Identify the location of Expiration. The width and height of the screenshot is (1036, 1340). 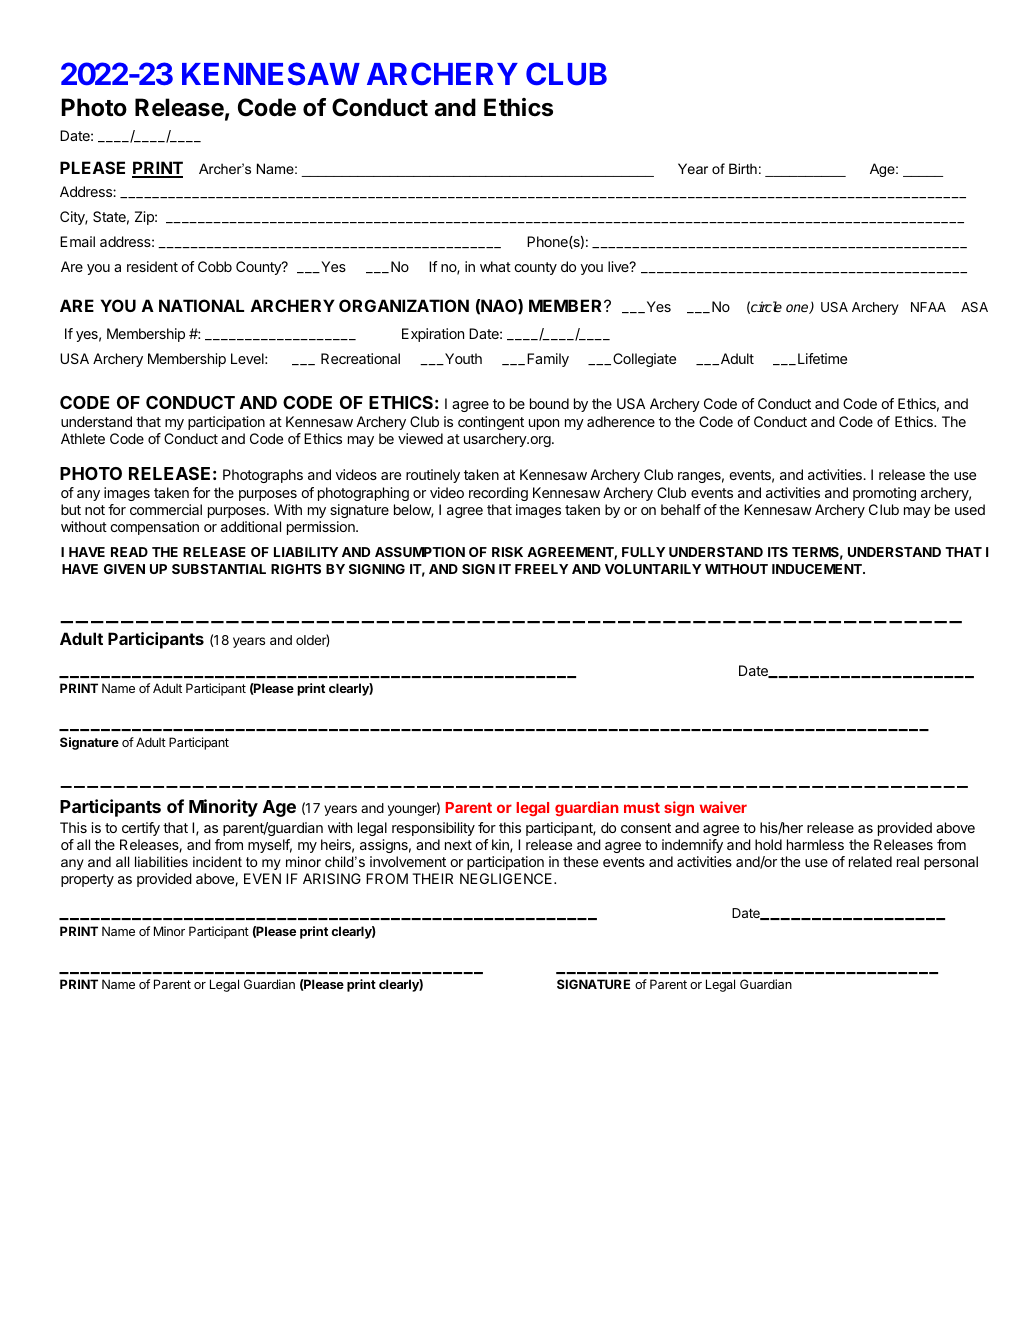
(433, 335).
